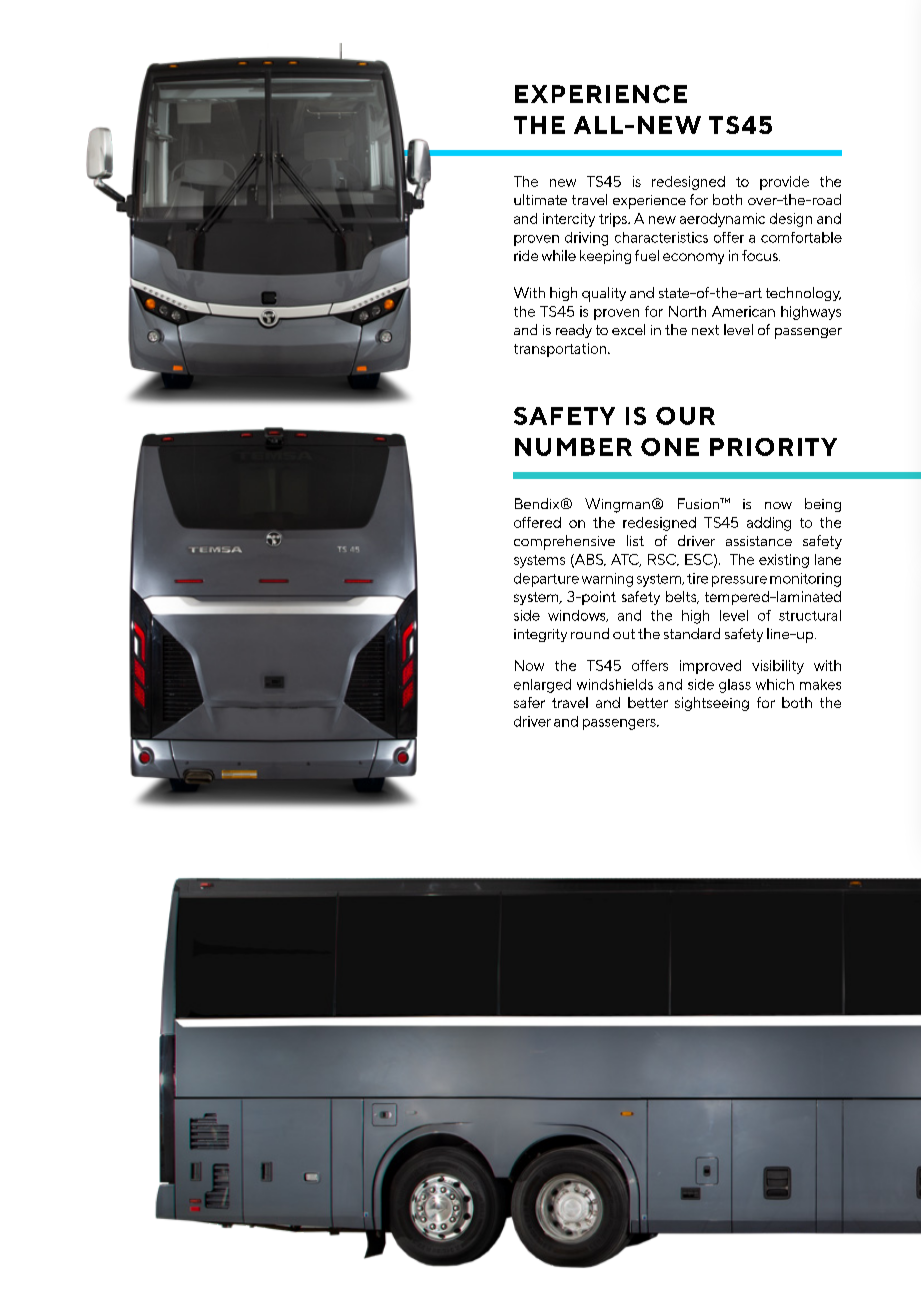 The height and width of the screenshot is (1316, 921). What do you see at coordinates (775, 684) in the screenshot?
I see `which` at bounding box center [775, 684].
